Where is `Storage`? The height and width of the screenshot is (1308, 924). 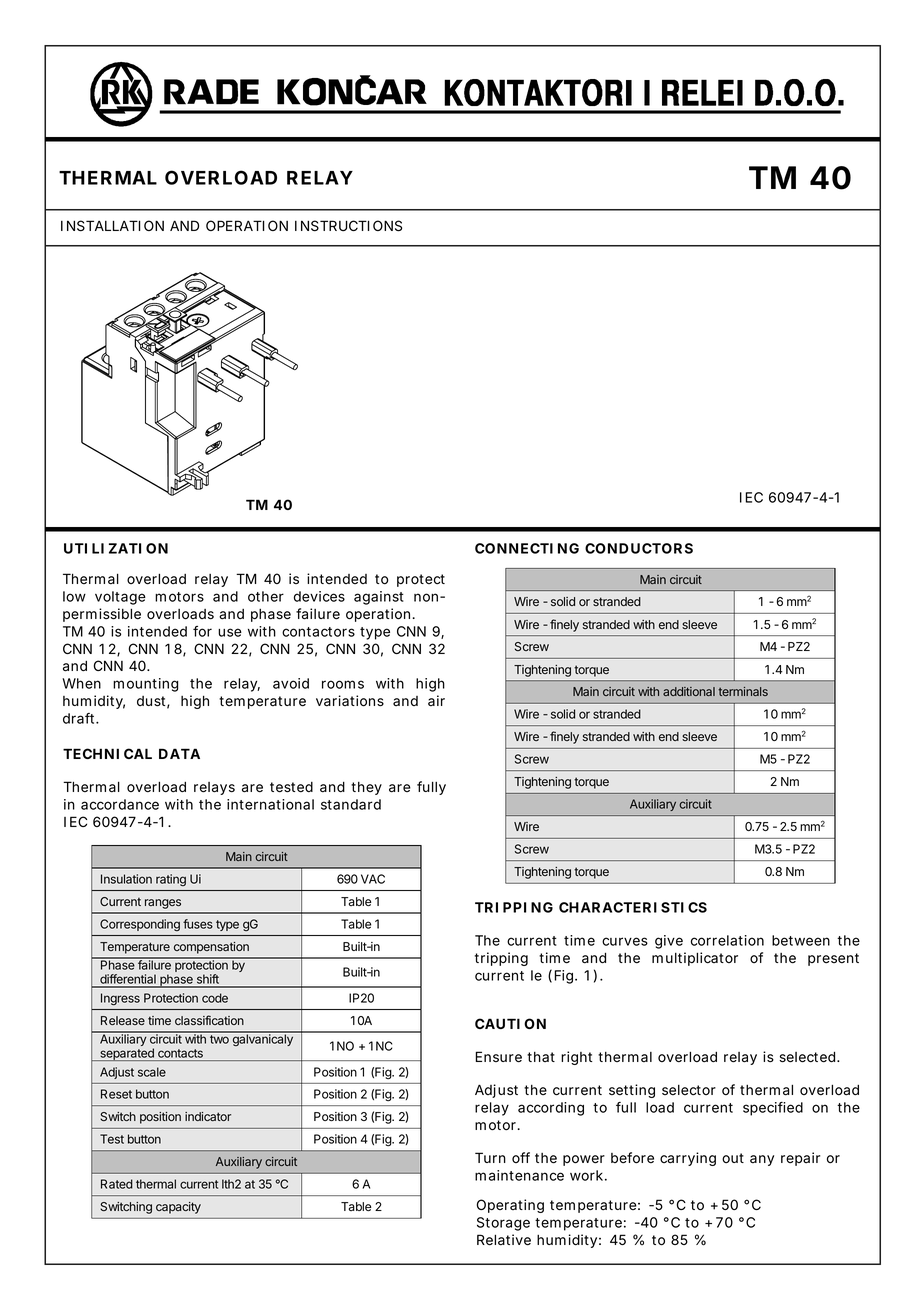
Storage is located at coordinates (503, 1224).
